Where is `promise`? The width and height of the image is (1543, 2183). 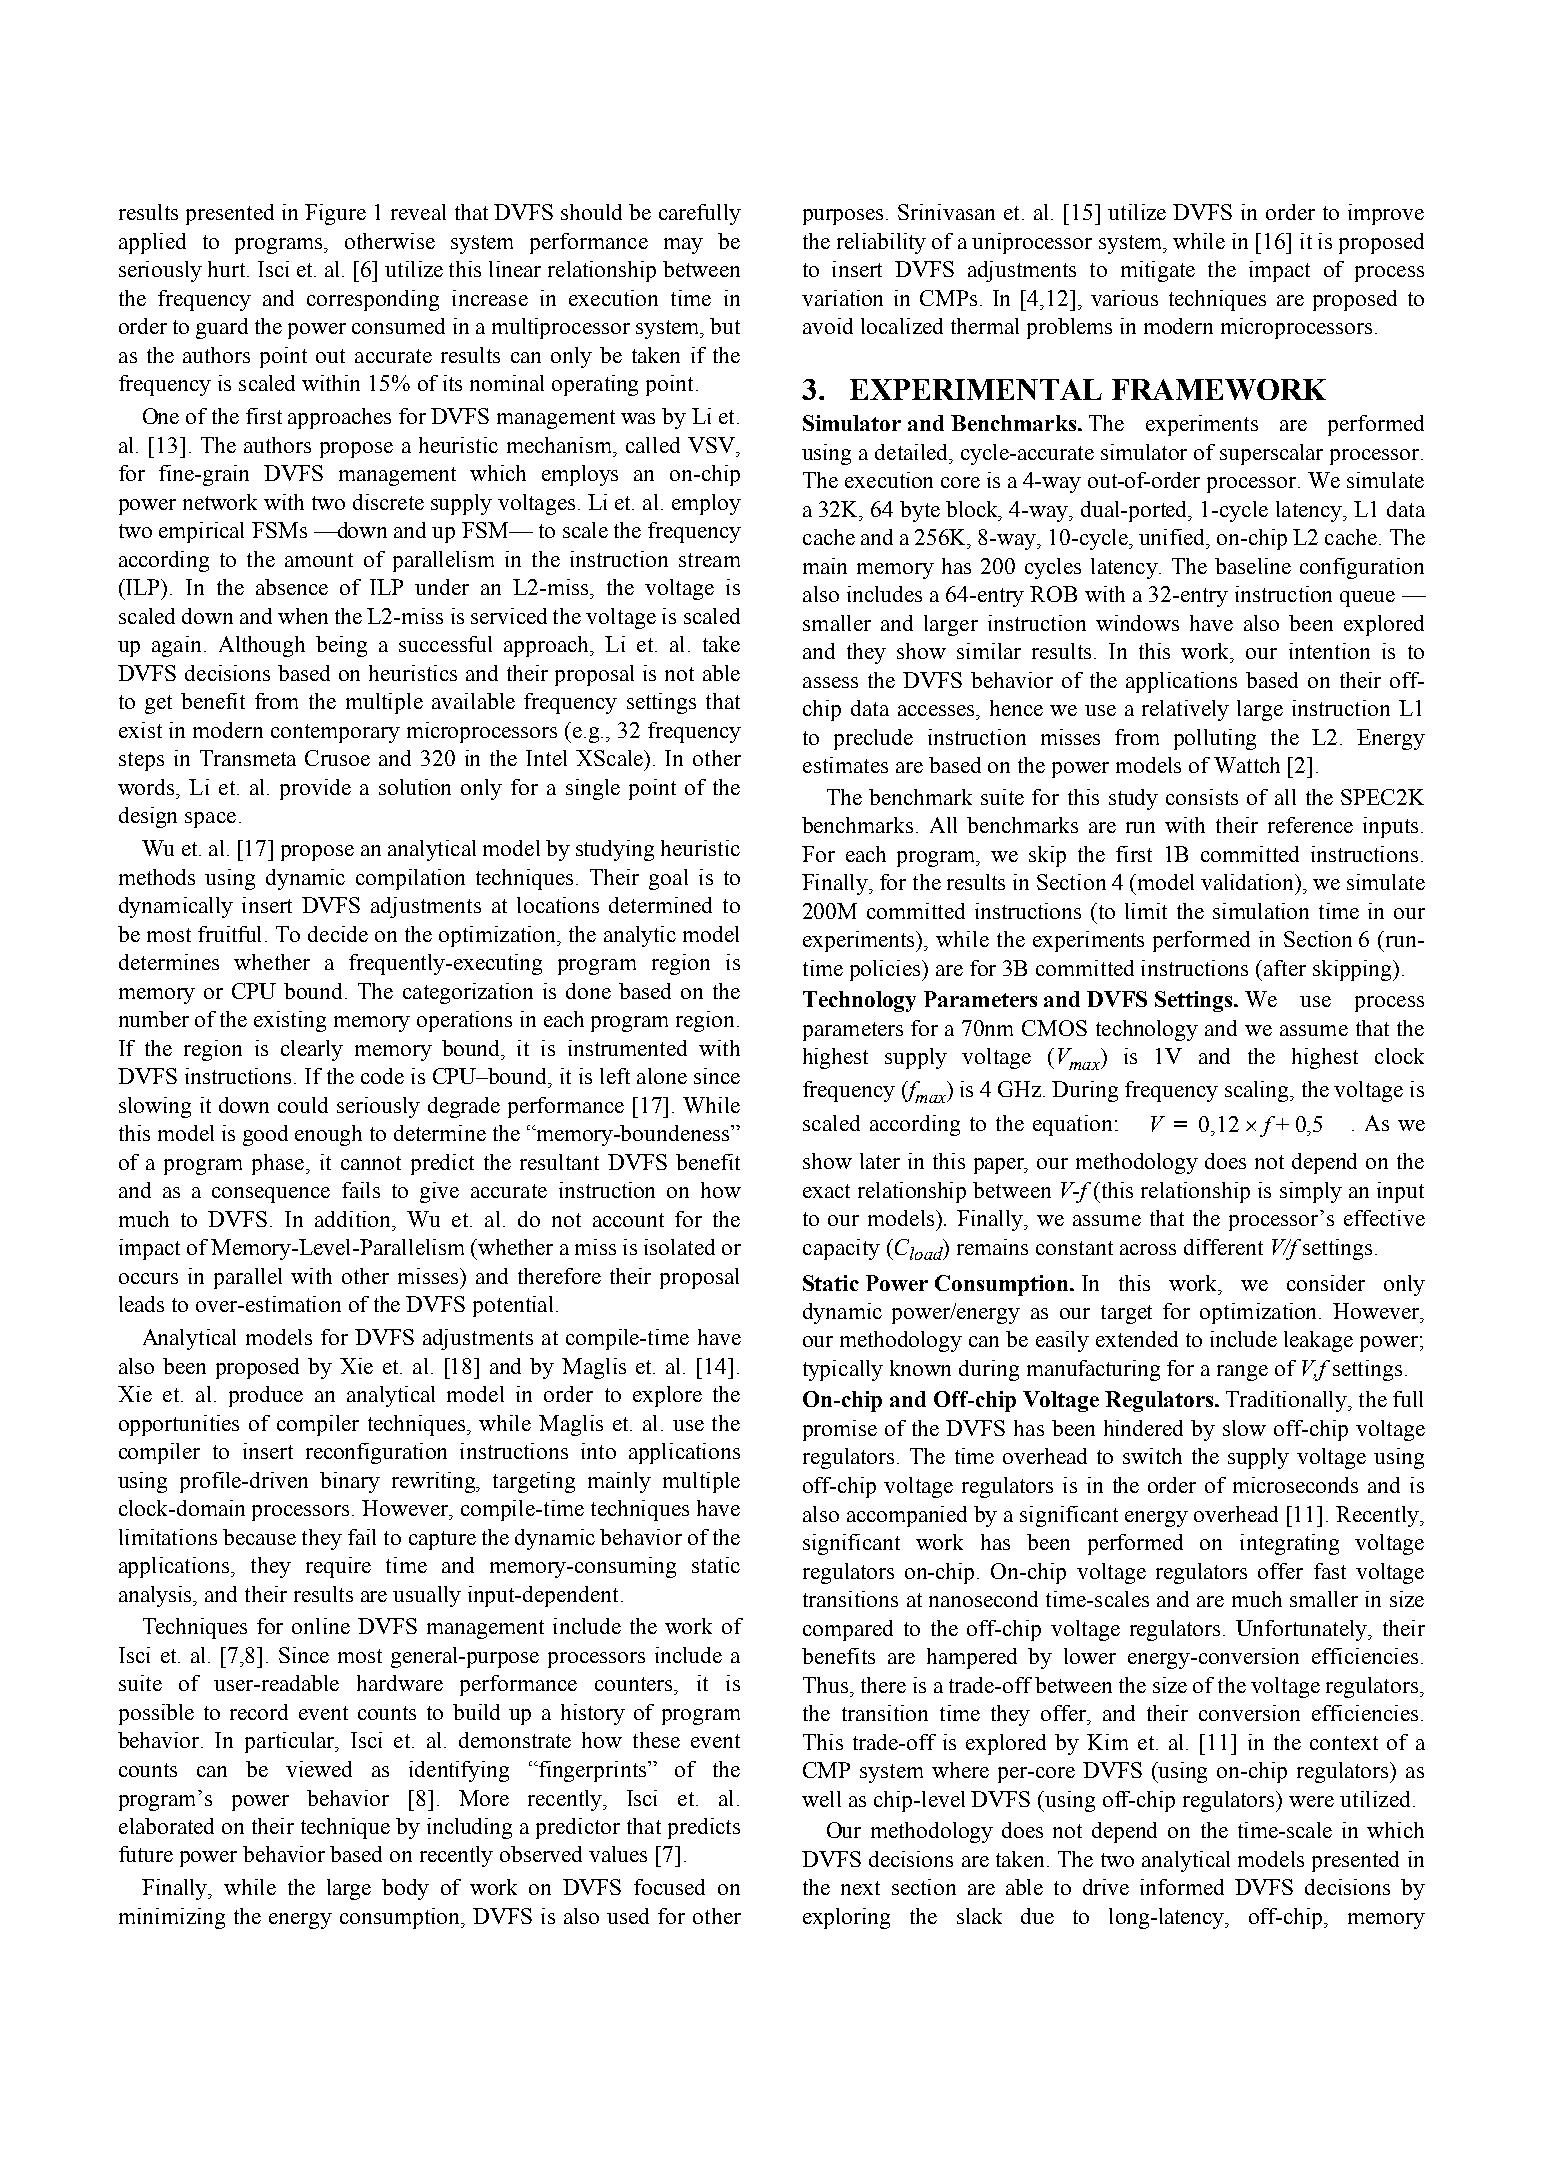 promise is located at coordinates (840, 1430).
